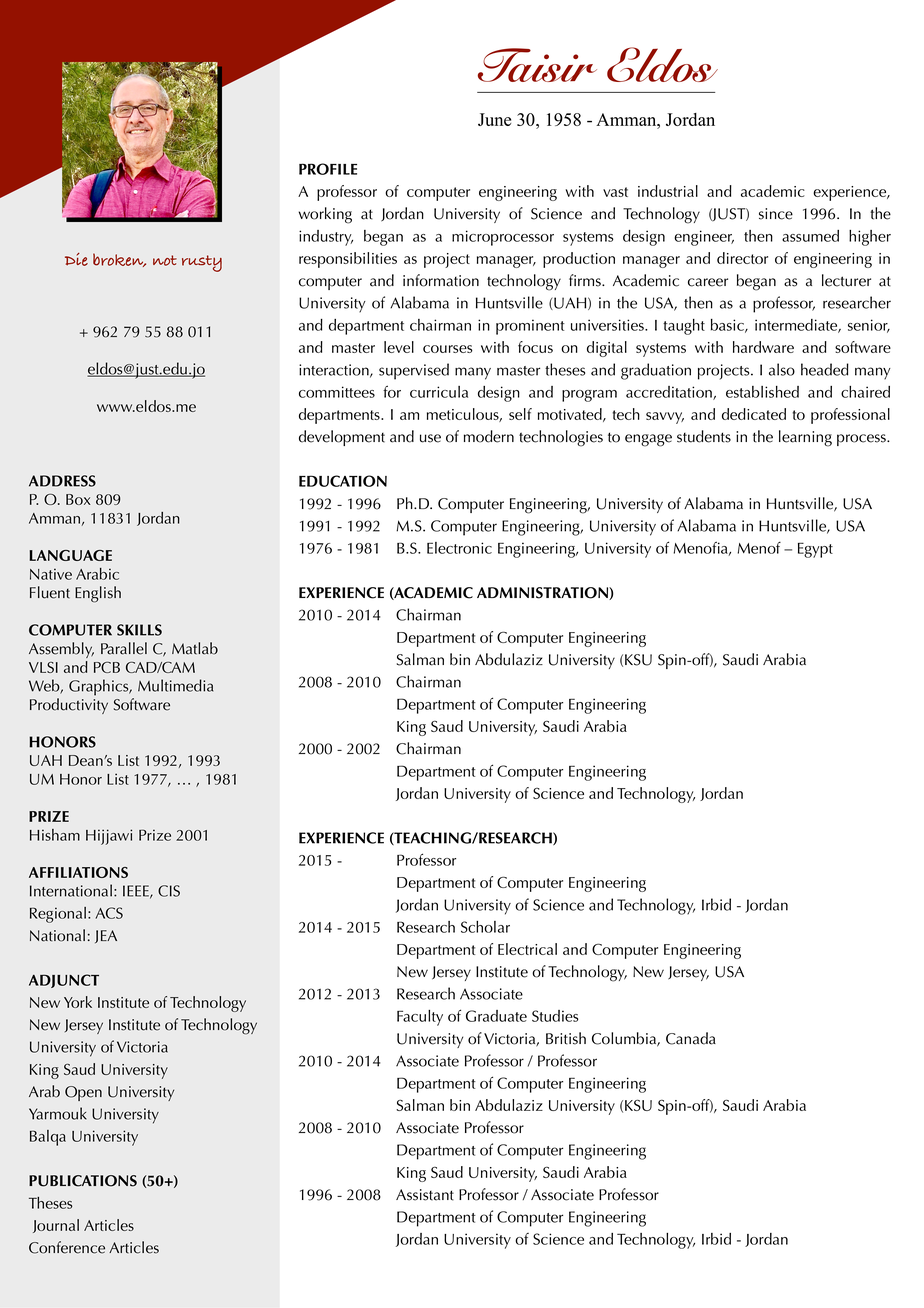 The height and width of the screenshot is (1308, 924). What do you see at coordinates (815, 550) in the screenshot?
I see `Egypt` at bounding box center [815, 550].
